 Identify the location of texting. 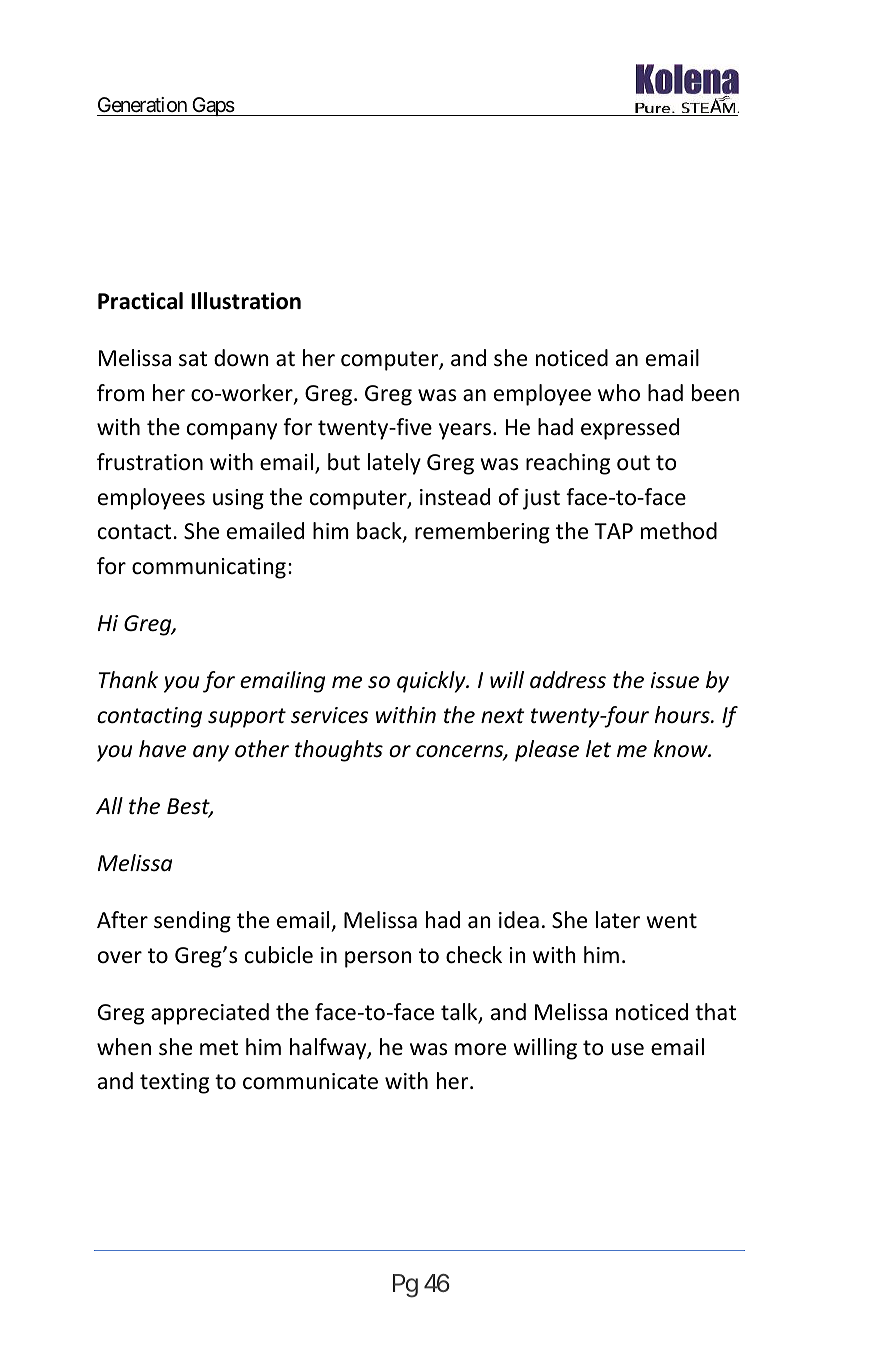
(174, 1083).
